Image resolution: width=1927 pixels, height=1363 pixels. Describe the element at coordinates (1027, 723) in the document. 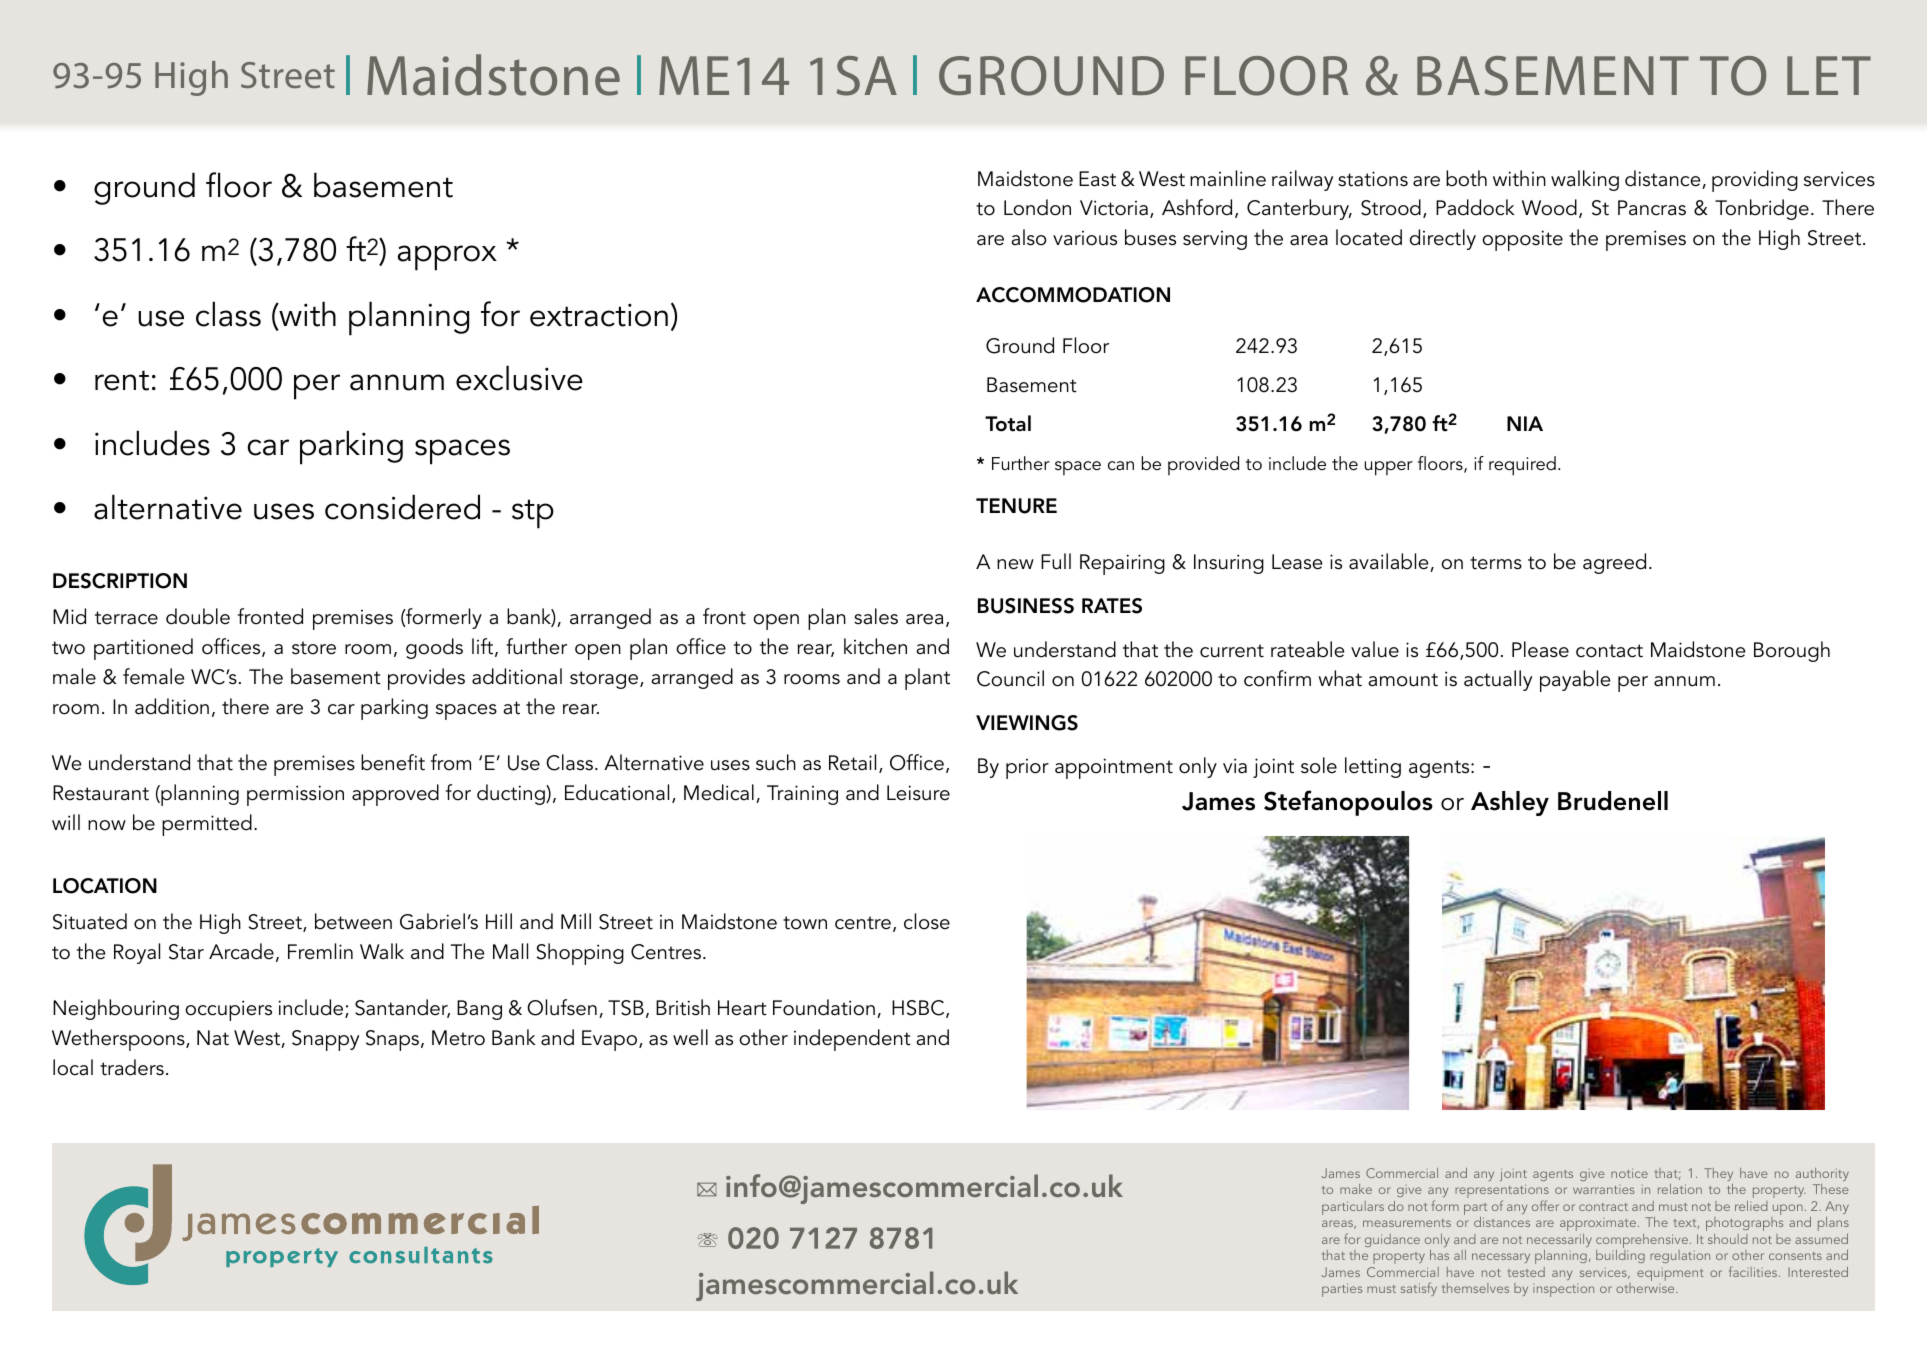

I see `VIEWINGS` at that location.
